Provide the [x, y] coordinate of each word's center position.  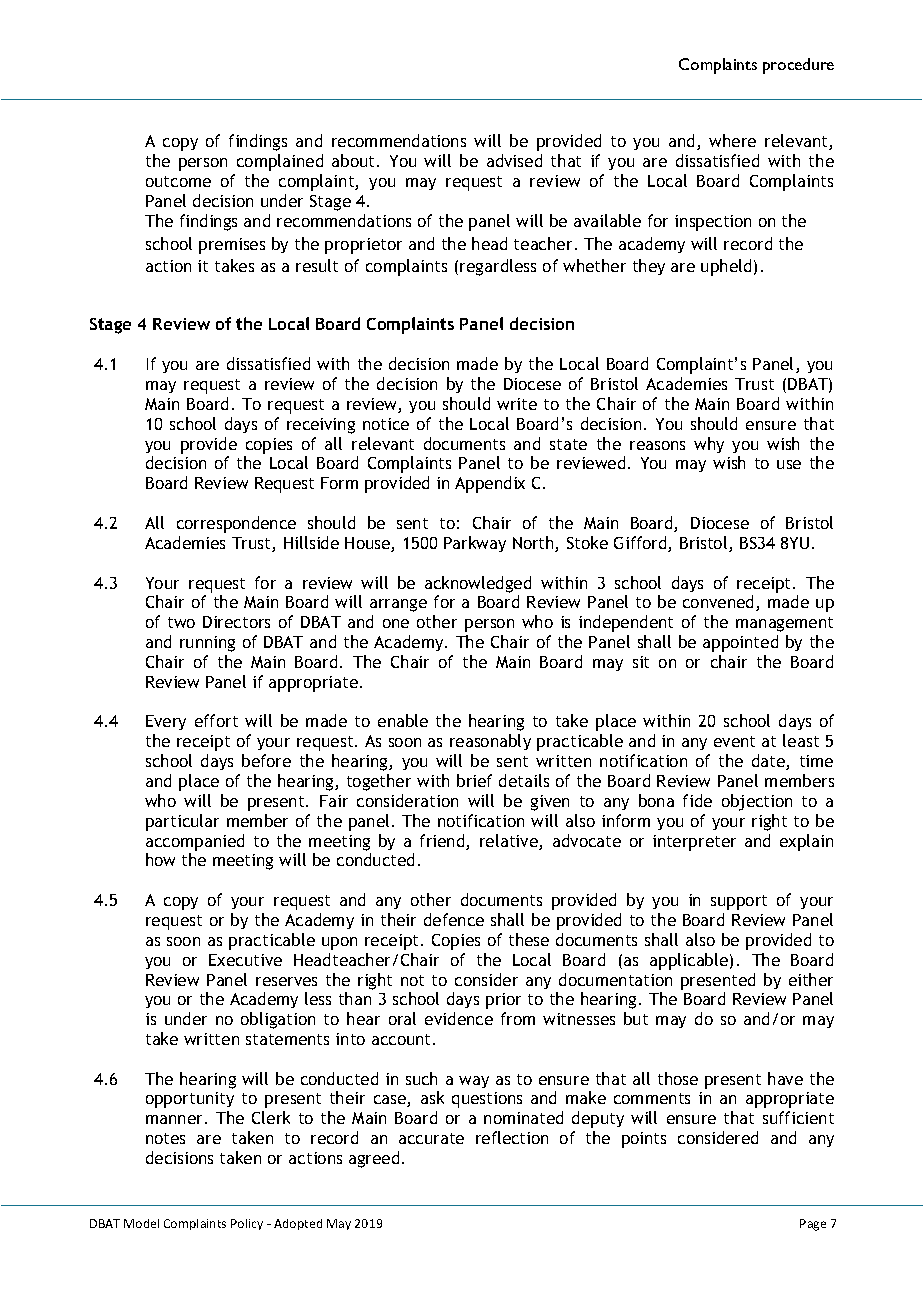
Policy [247, 1224]
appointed [740, 643]
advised [514, 160]
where [732, 140]
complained [280, 162]
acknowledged [478, 584]
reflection [512, 1137]
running [207, 644]
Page [813, 1225]
